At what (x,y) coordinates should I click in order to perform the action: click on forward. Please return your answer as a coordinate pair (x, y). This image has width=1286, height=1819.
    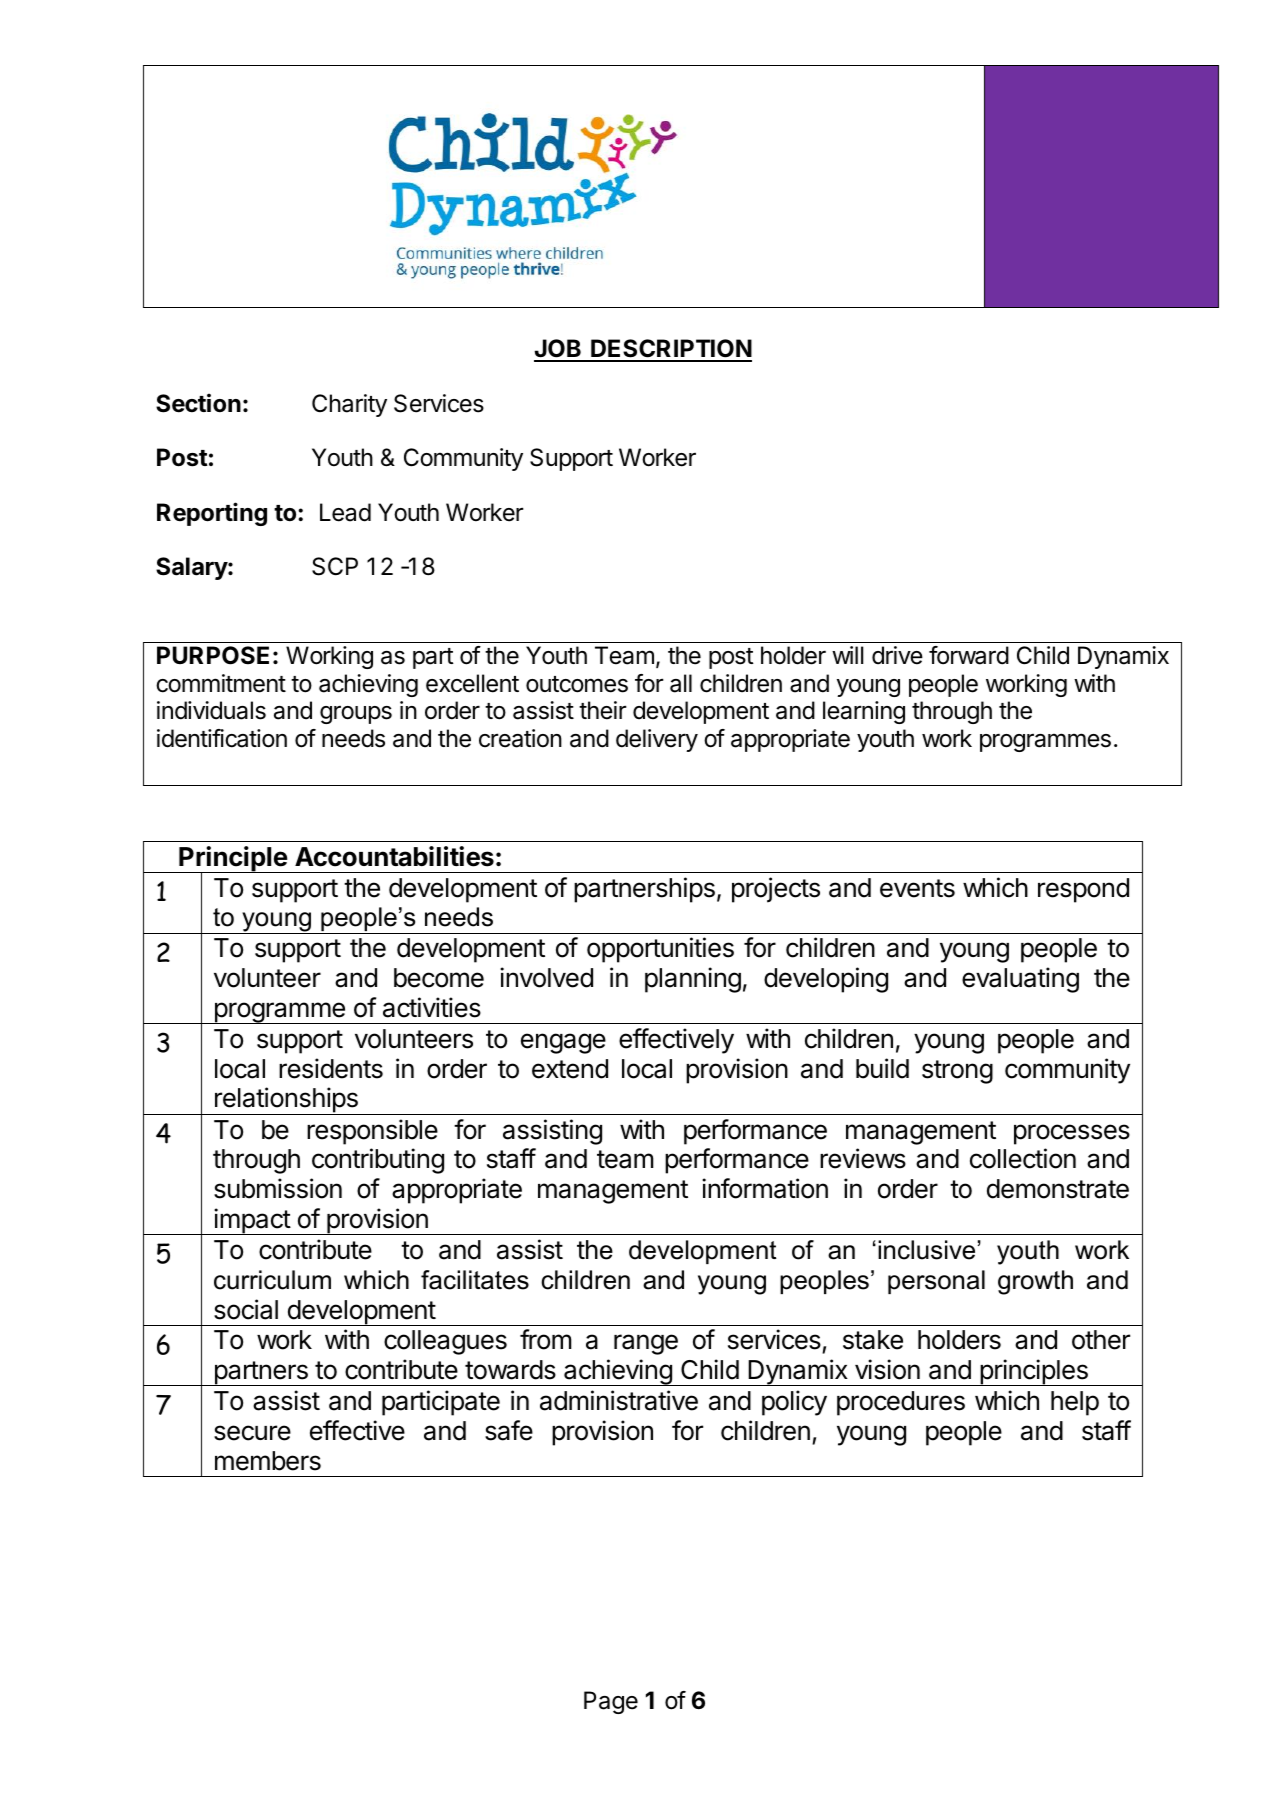
    Looking at the image, I should click on (969, 655).
